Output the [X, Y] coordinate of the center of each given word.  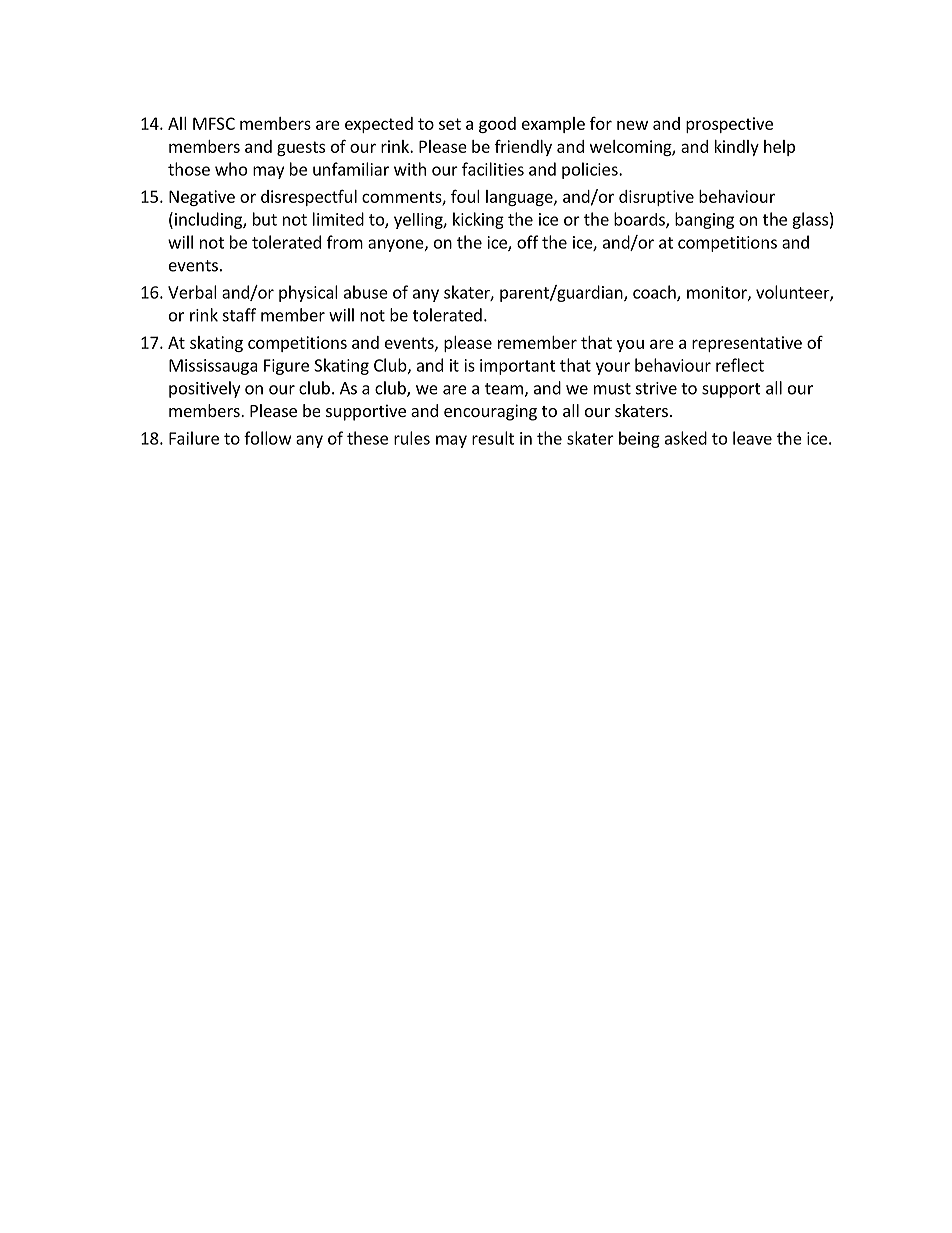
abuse [366, 292]
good [497, 125]
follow [268, 438]
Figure [286, 367]
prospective [729, 125]
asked [686, 438]
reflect [740, 365]
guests [301, 148]
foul [465, 196]
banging [704, 220]
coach [655, 293]
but [265, 219]
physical [308, 293]
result [493, 438]
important [518, 367]
